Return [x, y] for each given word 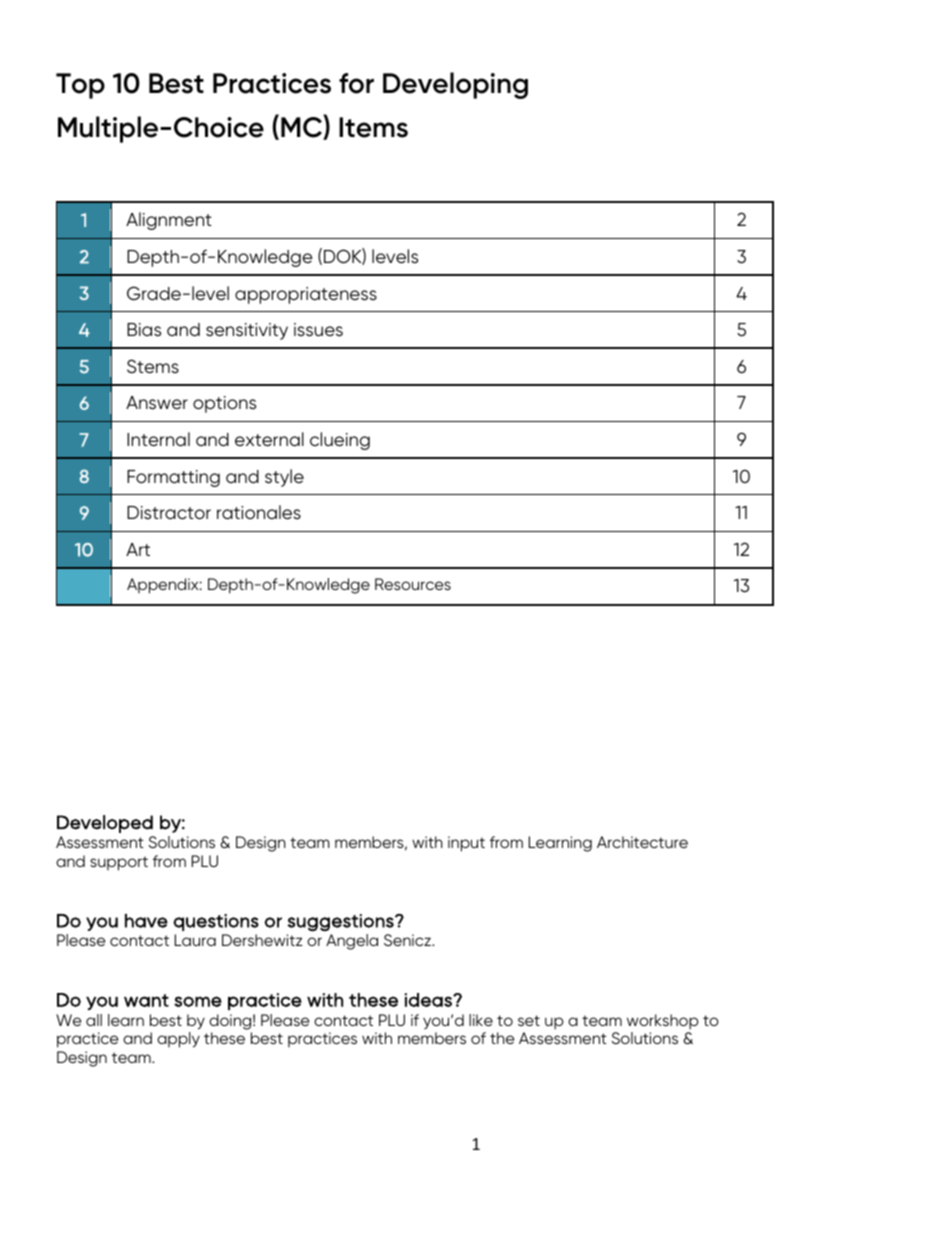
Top [80, 86]
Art [138, 549]
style [284, 478]
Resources [413, 584]
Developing [455, 85]
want [146, 1000]
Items [373, 127]
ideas [429, 1000]
